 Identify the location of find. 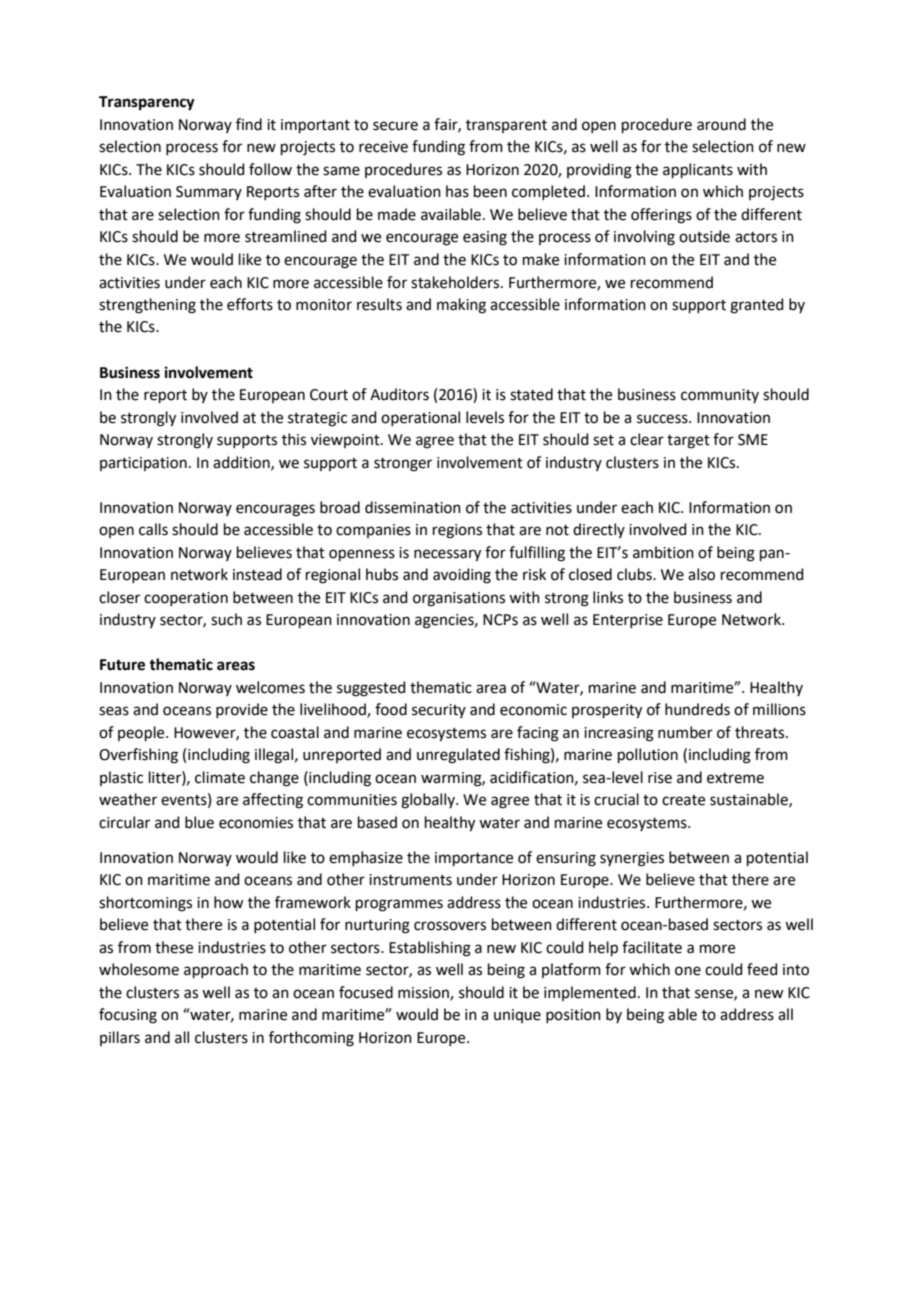
(249, 124).
